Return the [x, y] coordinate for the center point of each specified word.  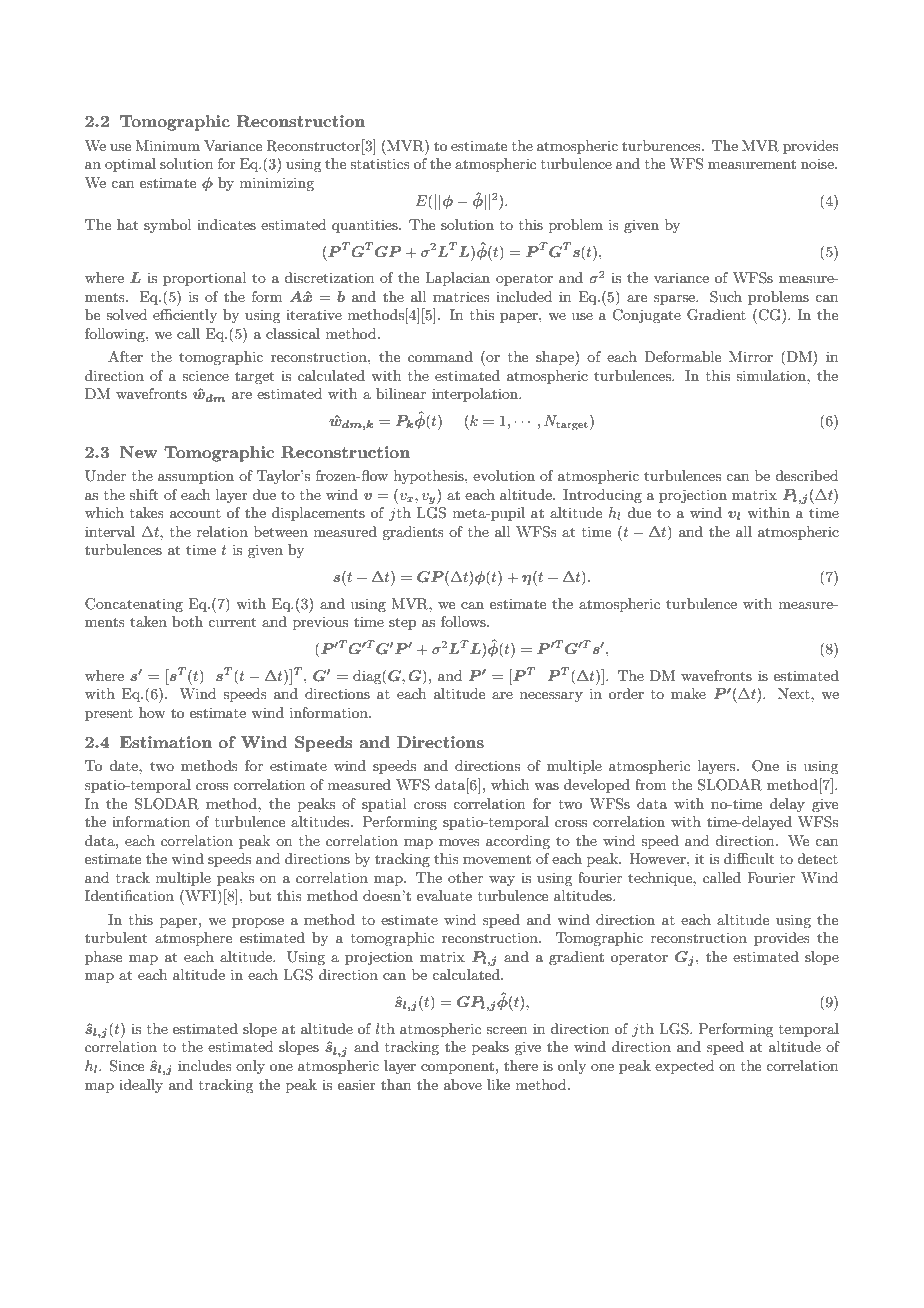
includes [205, 1065]
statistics [380, 163]
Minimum [167, 145]
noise [818, 164]
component [457, 1068]
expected [684, 1067]
